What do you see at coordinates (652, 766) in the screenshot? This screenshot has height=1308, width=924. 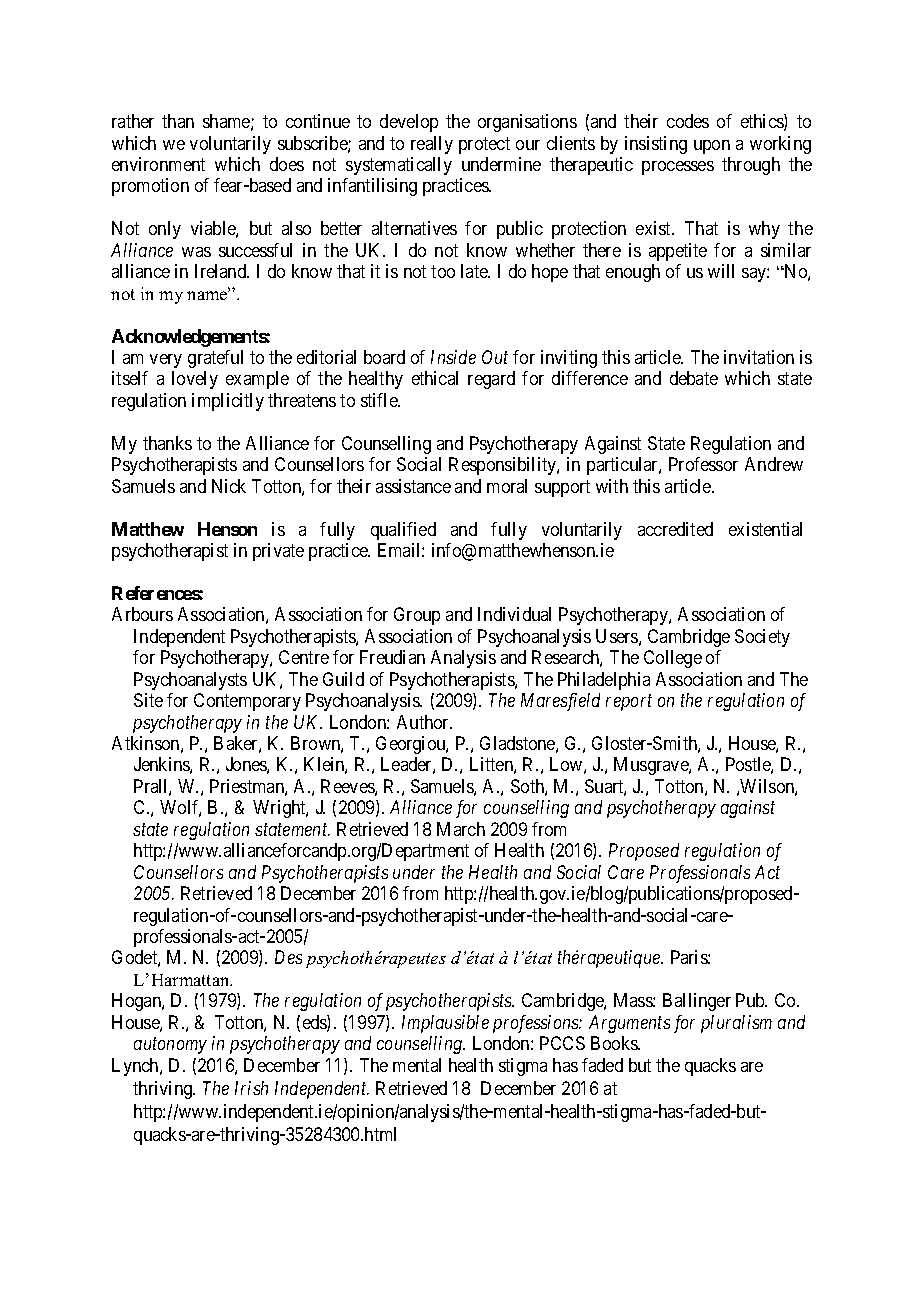 I see `Musgrave` at bounding box center [652, 766].
